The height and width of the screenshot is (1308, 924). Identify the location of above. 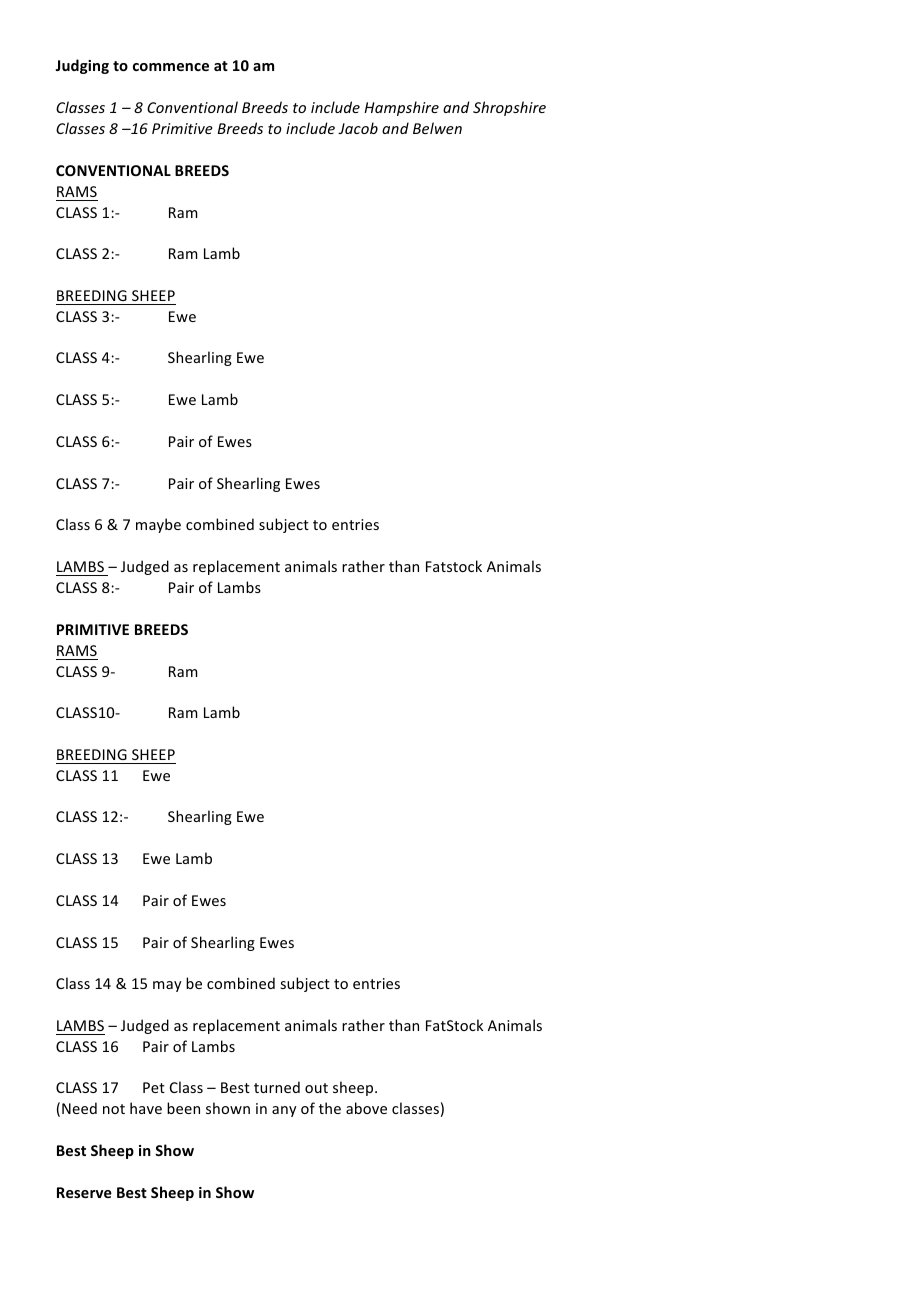
(366, 1108).
